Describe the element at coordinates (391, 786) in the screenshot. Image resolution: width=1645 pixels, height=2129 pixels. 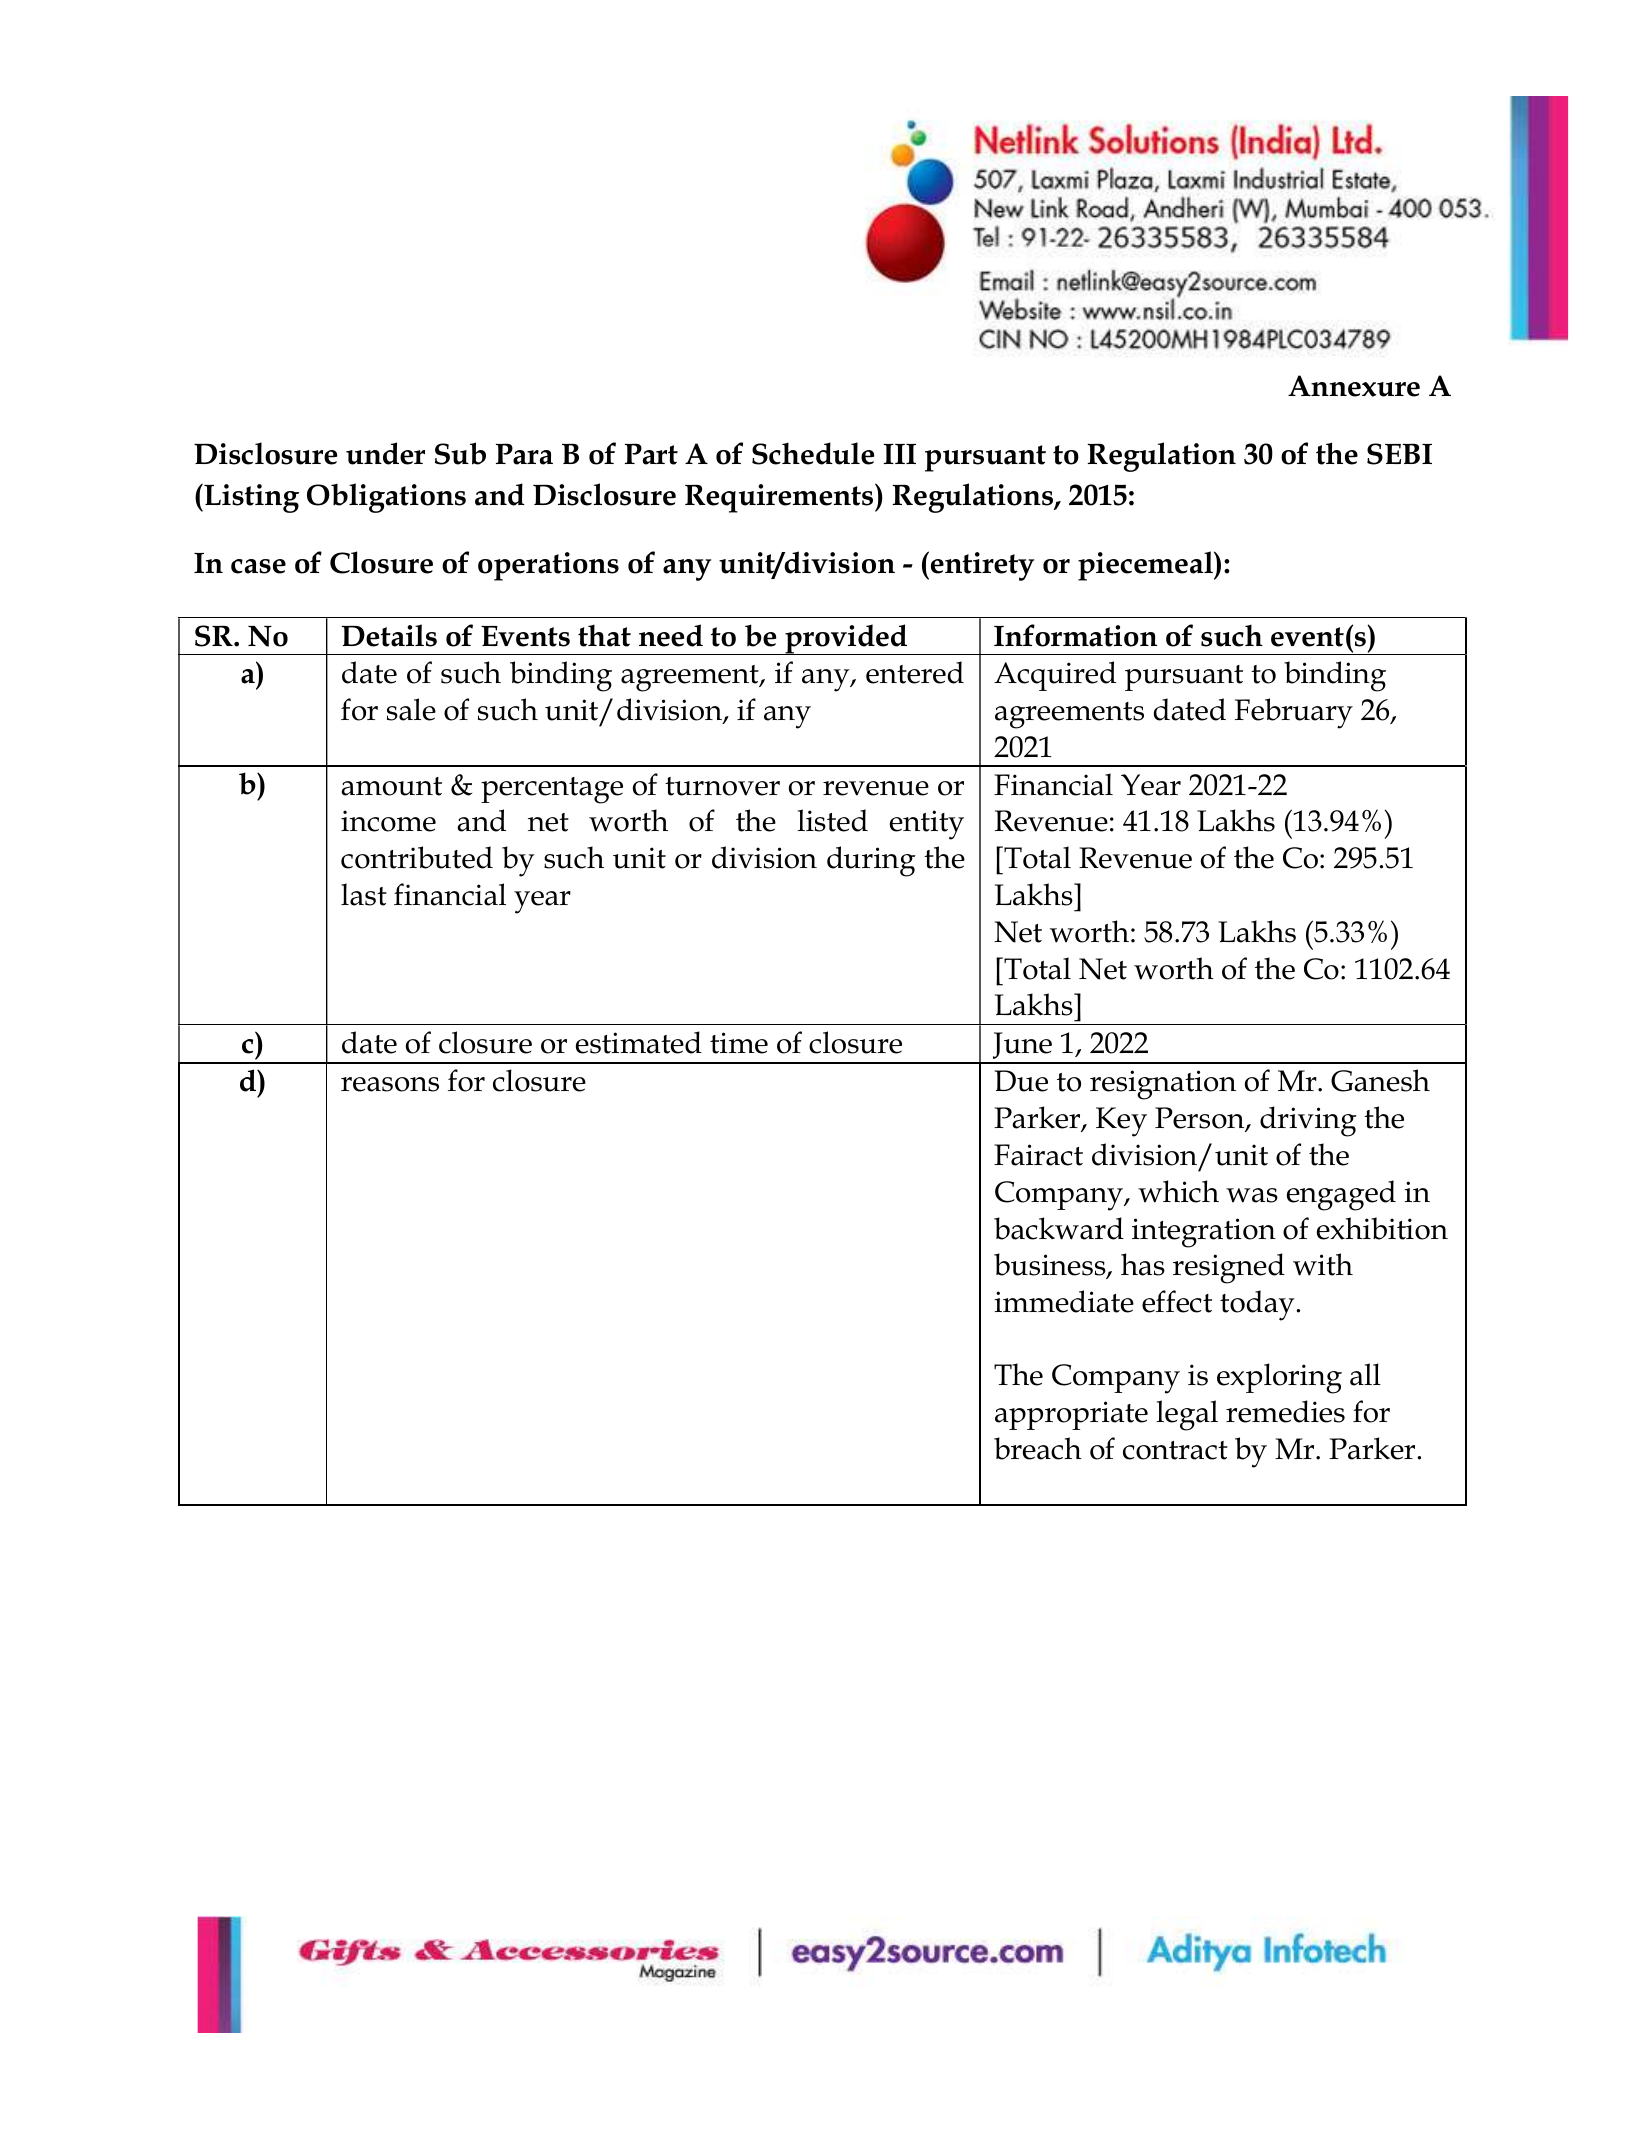
I see `amount` at that location.
